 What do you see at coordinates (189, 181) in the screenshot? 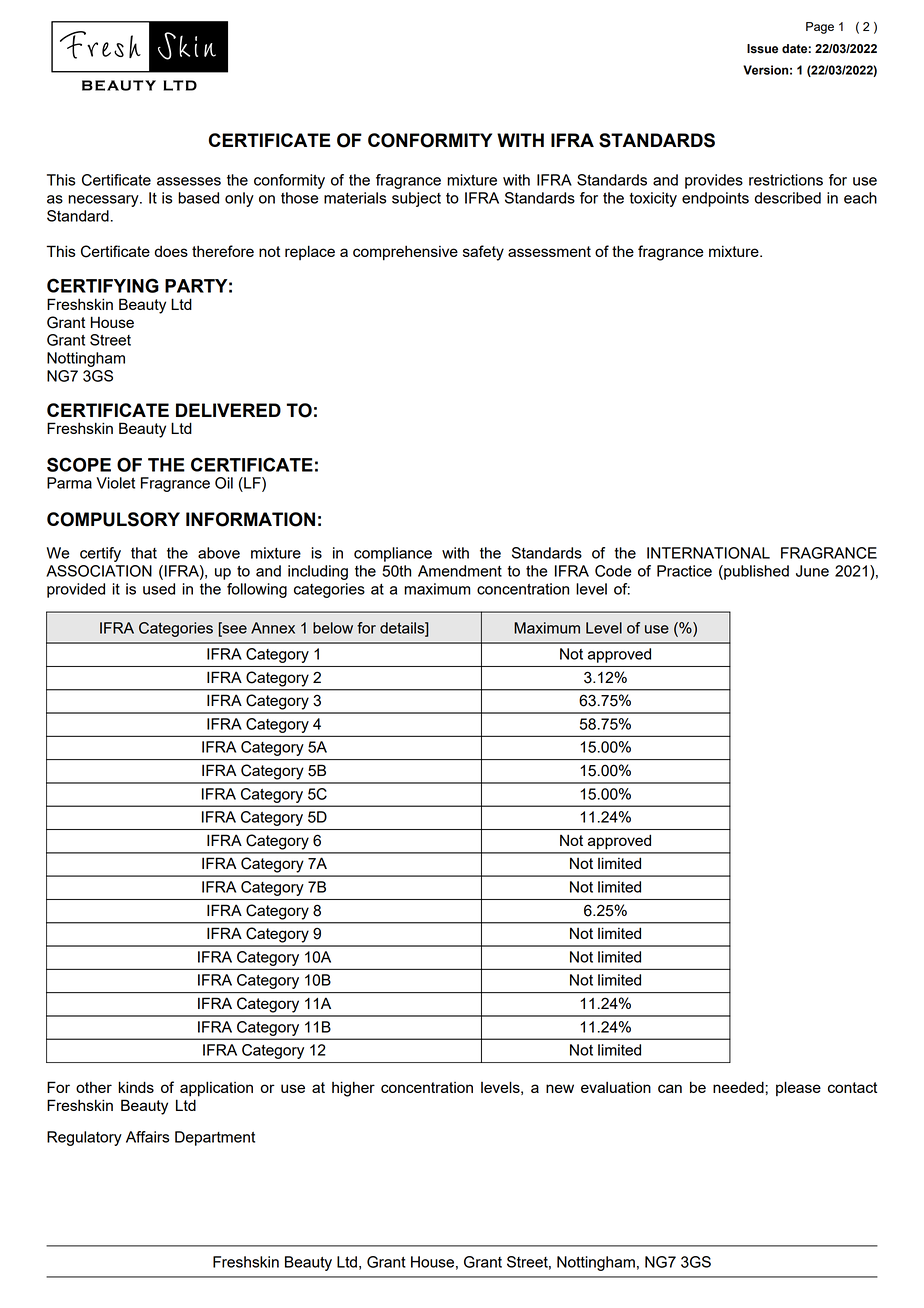
I see `assesses` at bounding box center [189, 181].
